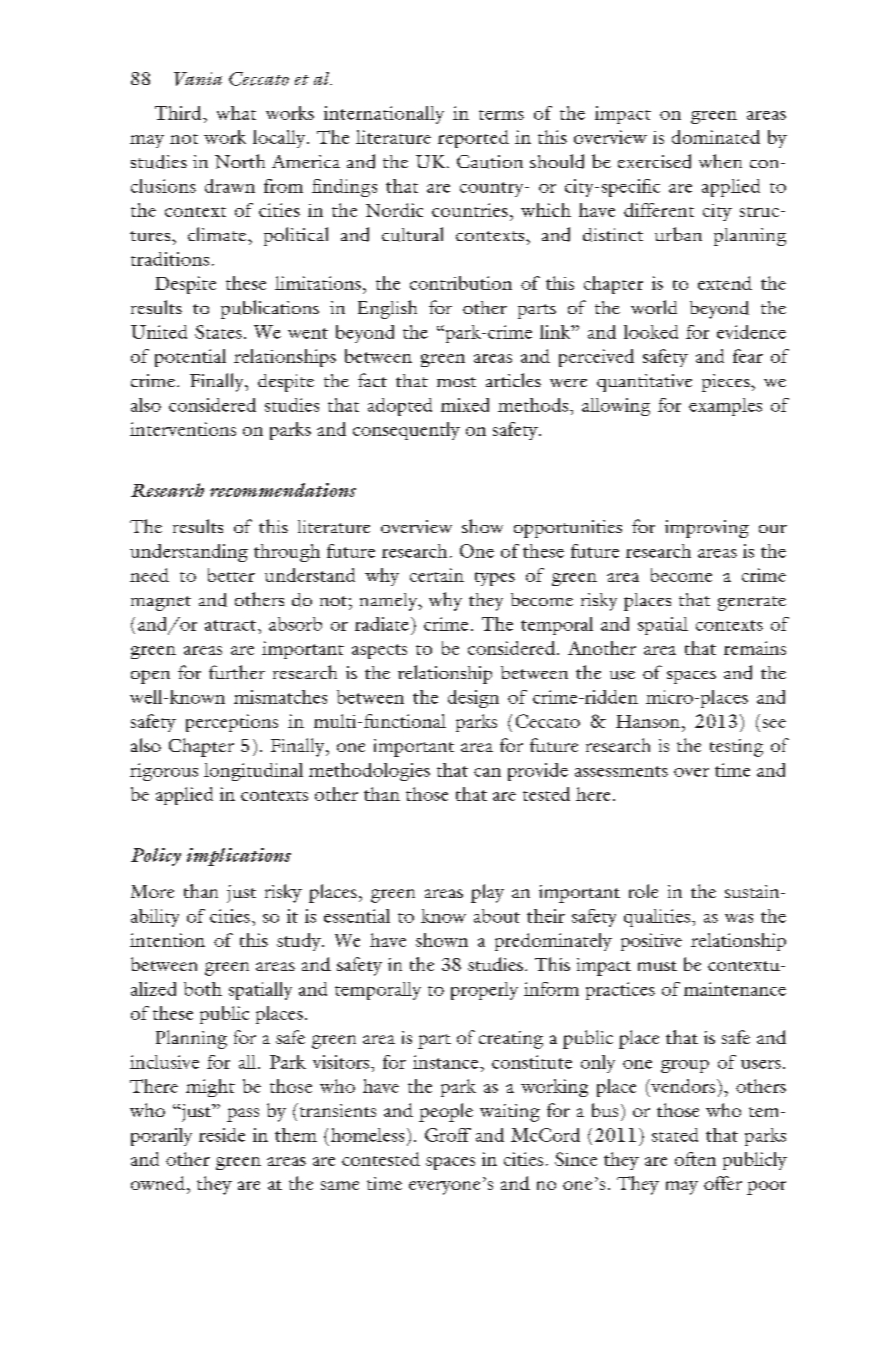 The height and width of the screenshot is (1345, 896). What do you see at coordinates (716, 137) in the screenshot?
I see `dominated` at bounding box center [716, 137].
